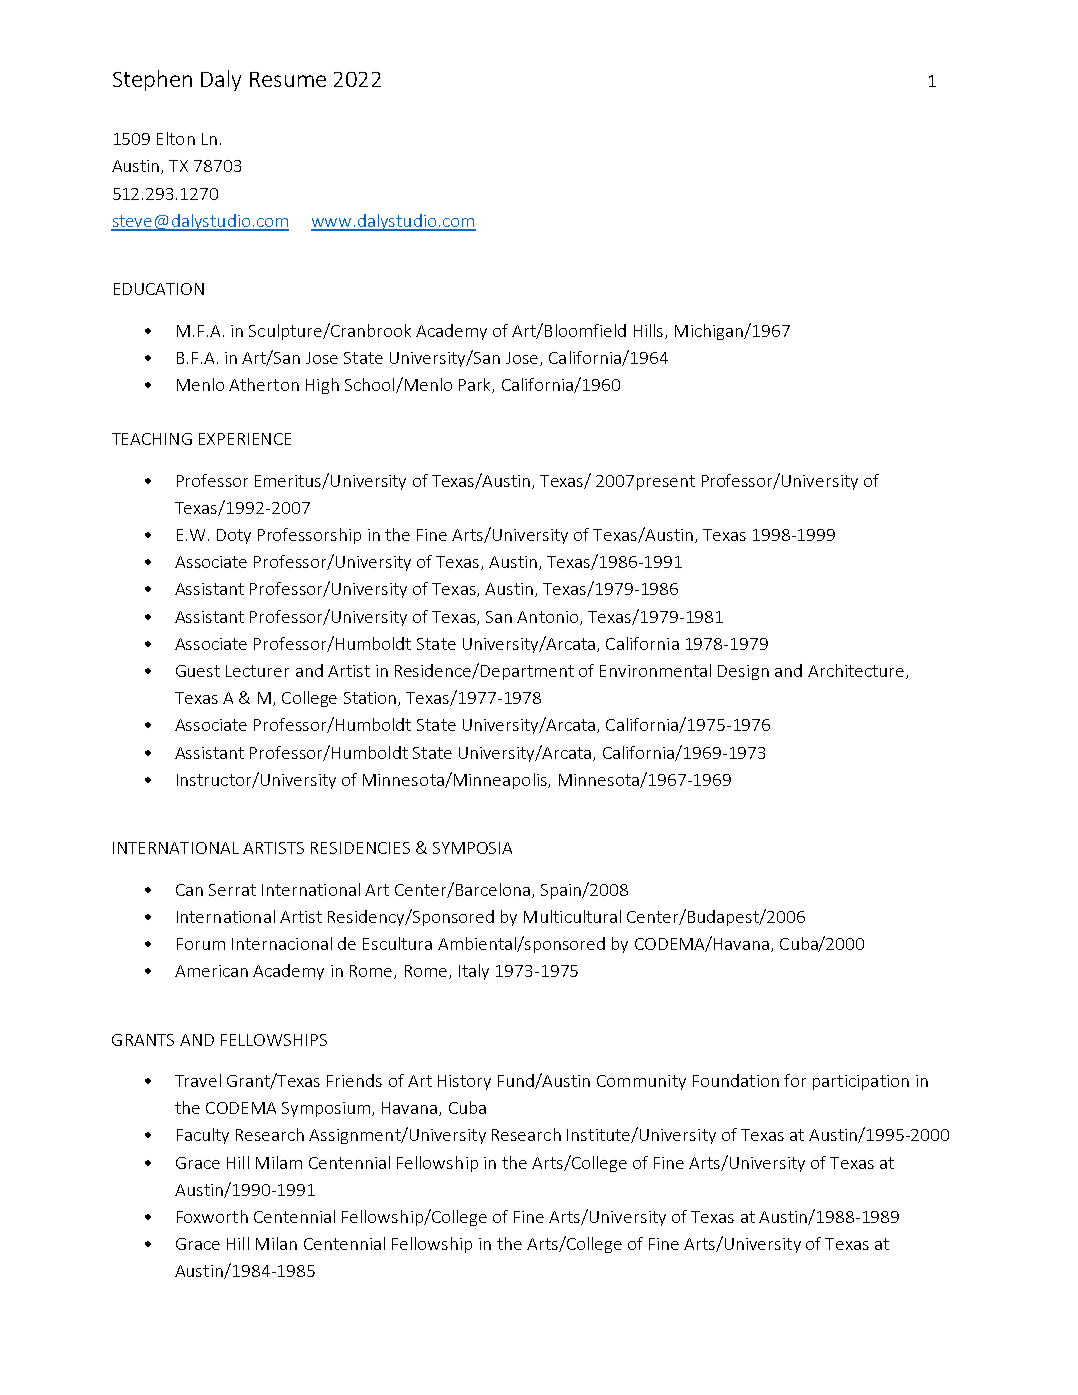 The width and height of the page is (1078, 1395). What do you see at coordinates (322, 386) in the page?
I see `High` at bounding box center [322, 386].
